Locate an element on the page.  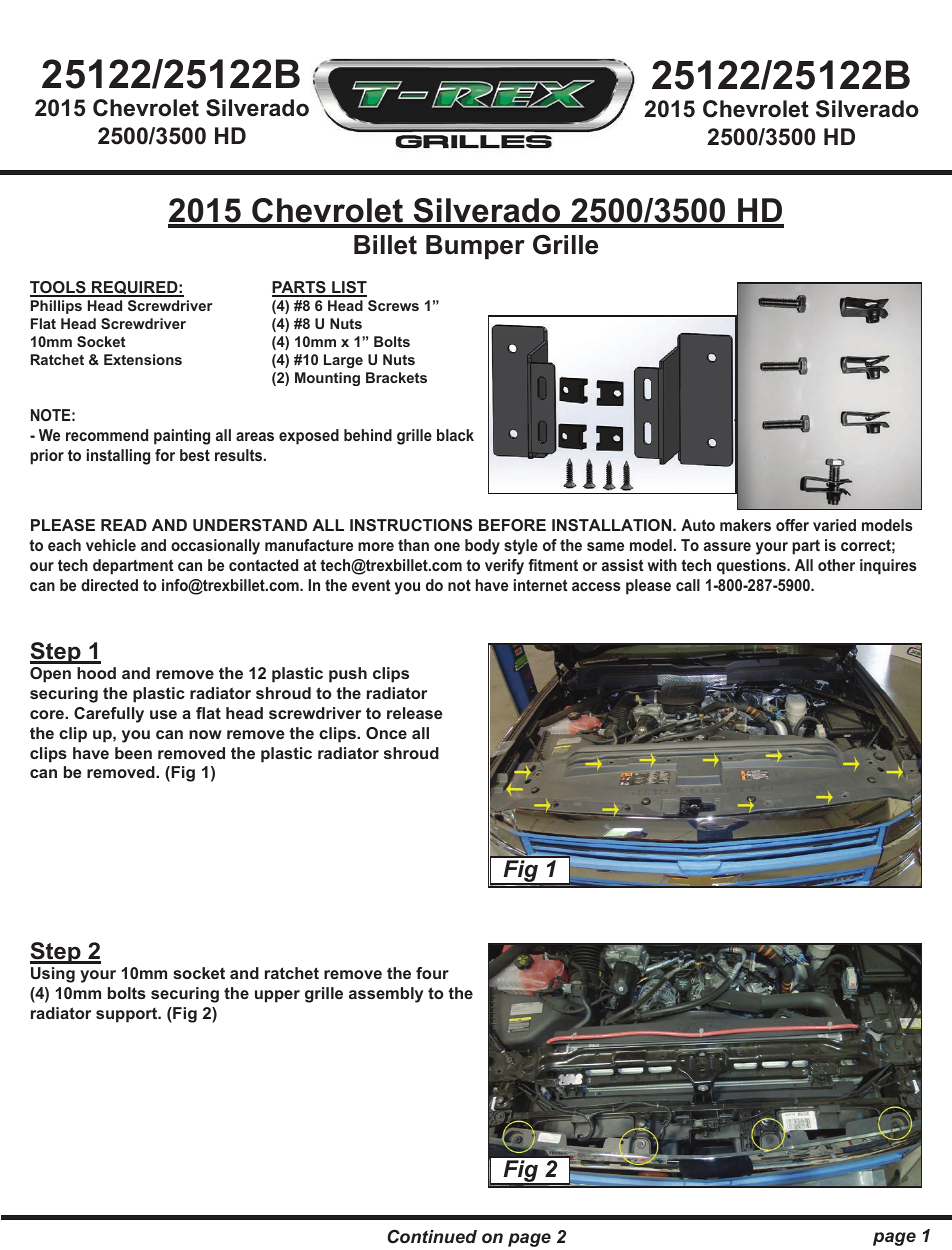
Screws is located at coordinates (393, 305).
